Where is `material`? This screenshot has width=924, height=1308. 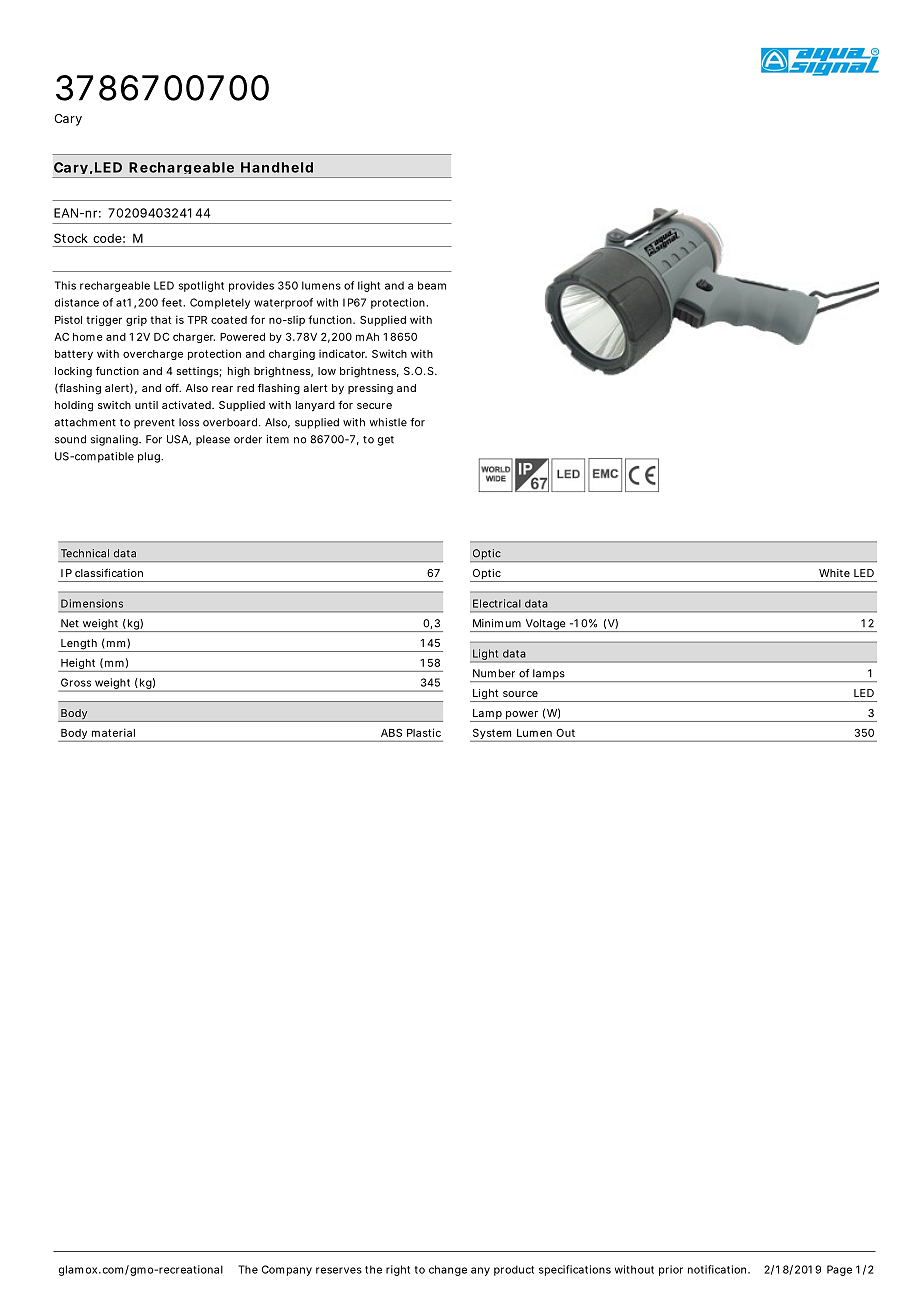 material is located at coordinates (113, 732).
